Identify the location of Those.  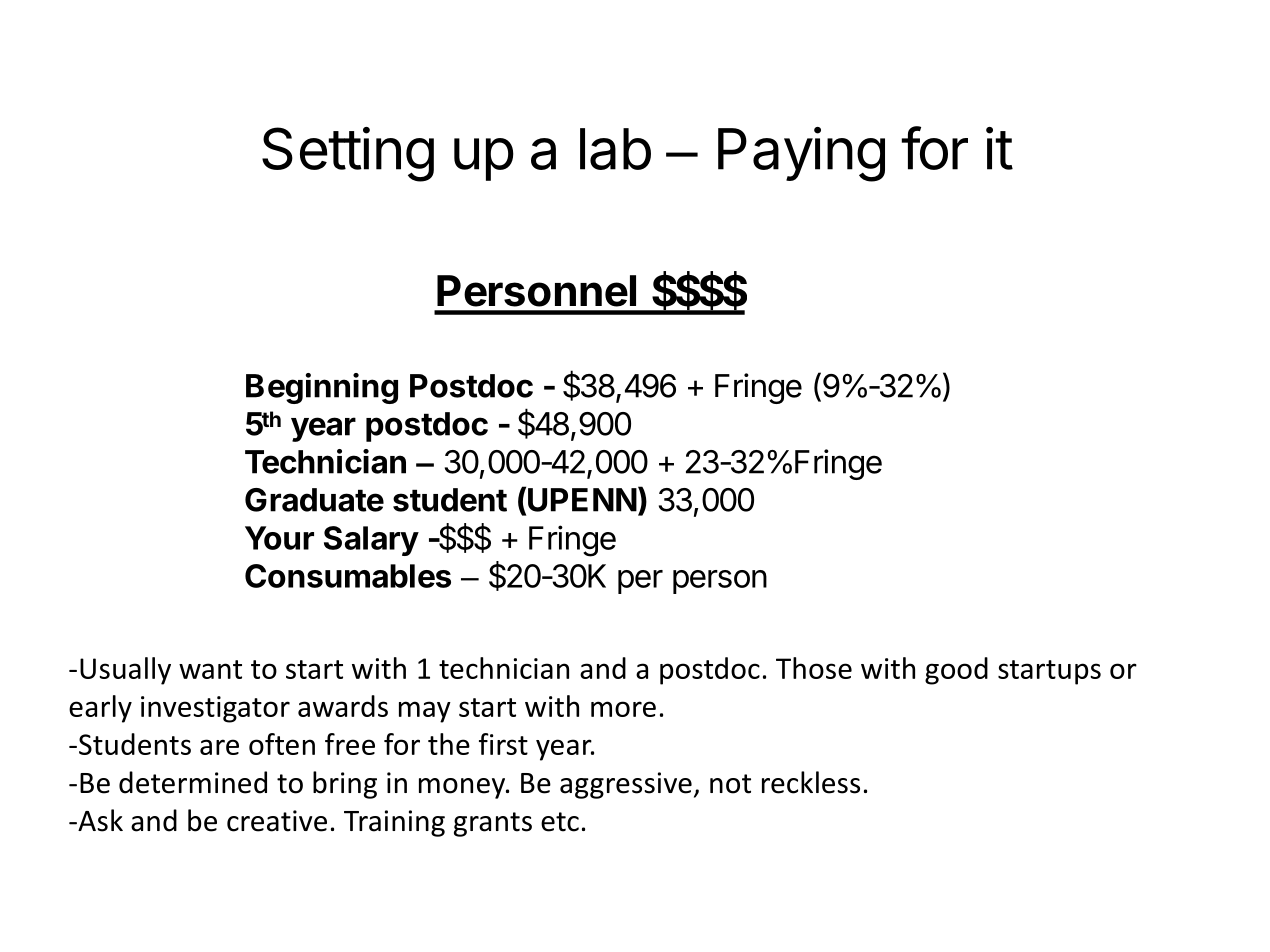
(814, 668).
